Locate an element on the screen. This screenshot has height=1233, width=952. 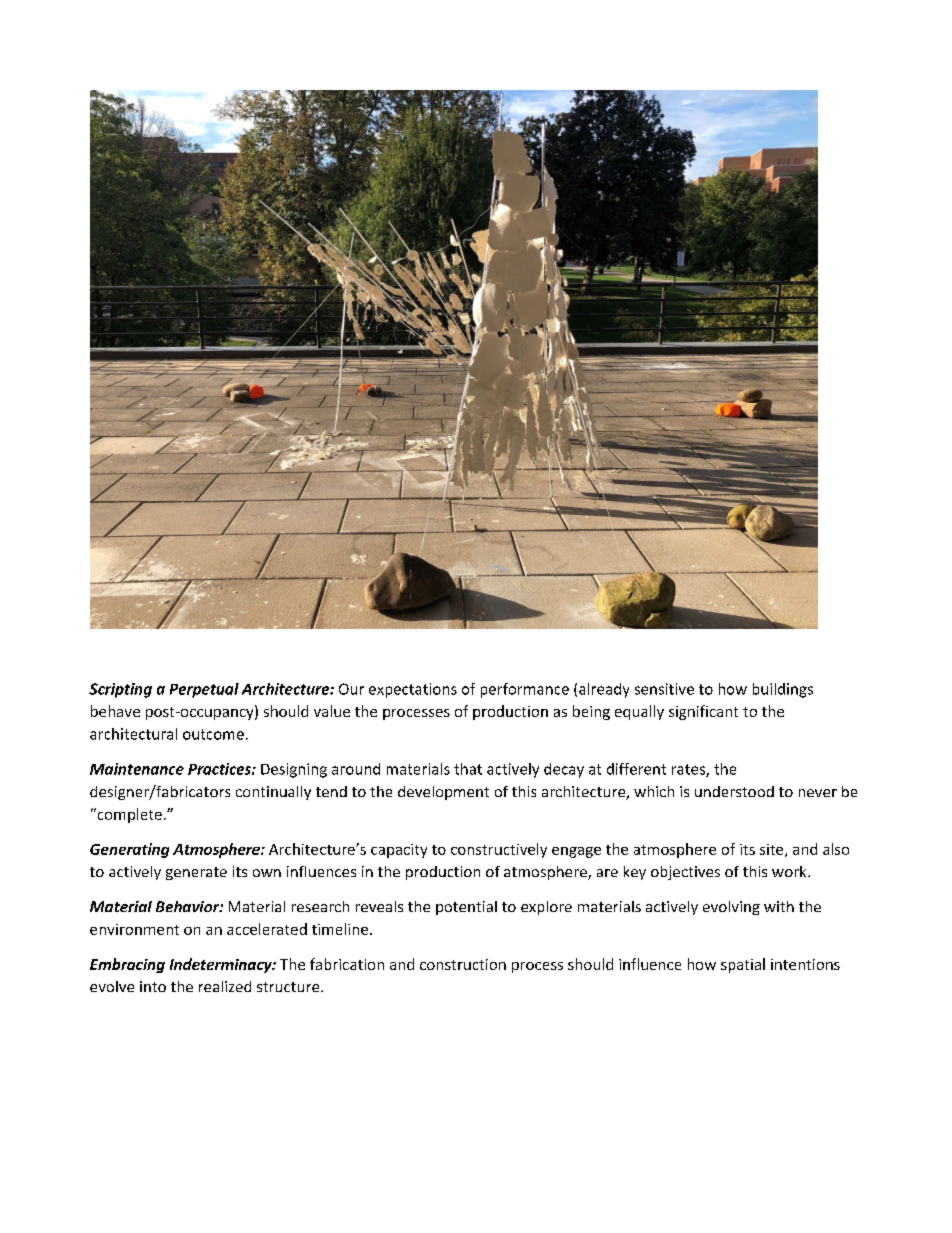
performance is located at coordinates (525, 690).
